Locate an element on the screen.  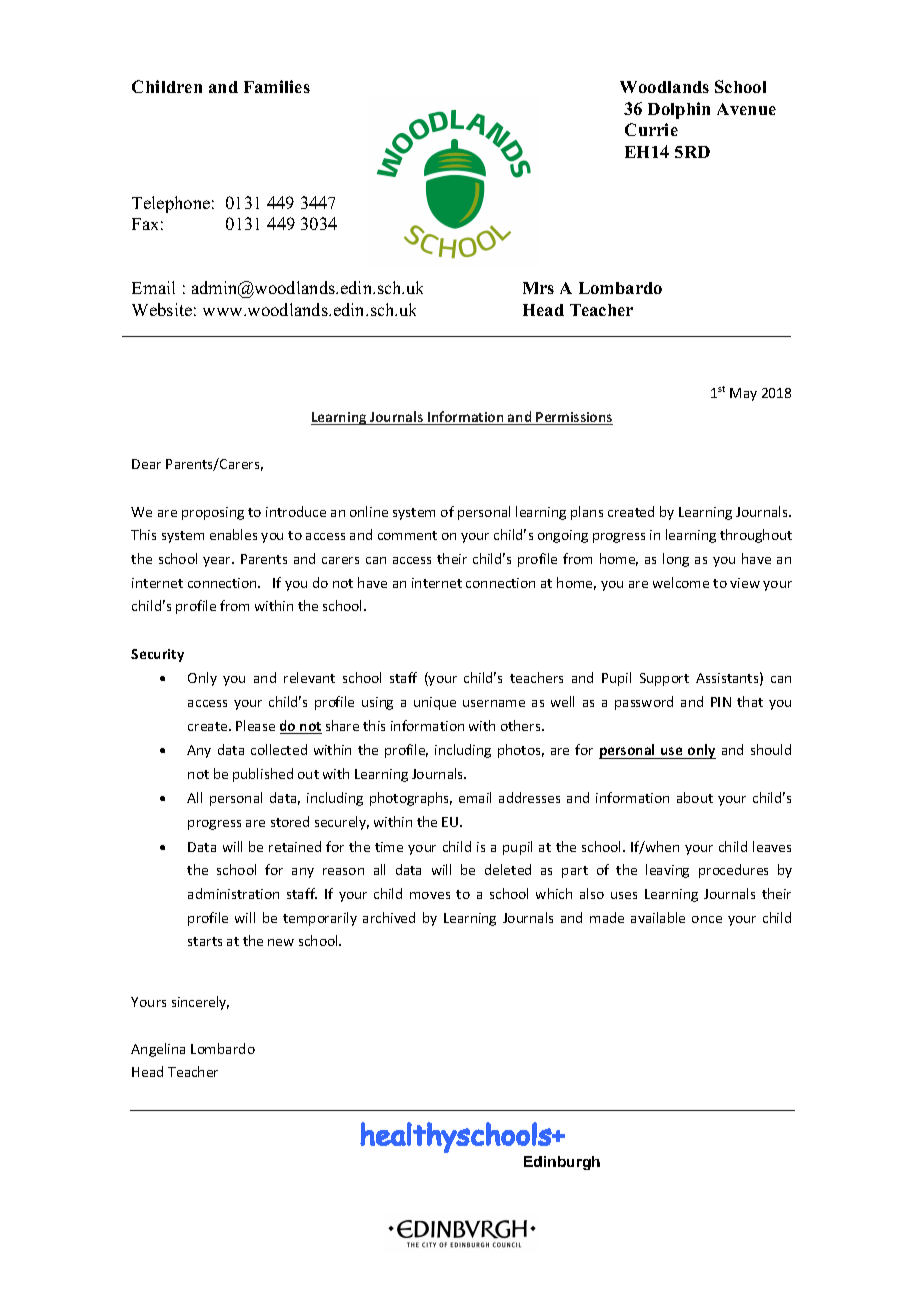
sincerely is located at coordinates (200, 1003).
